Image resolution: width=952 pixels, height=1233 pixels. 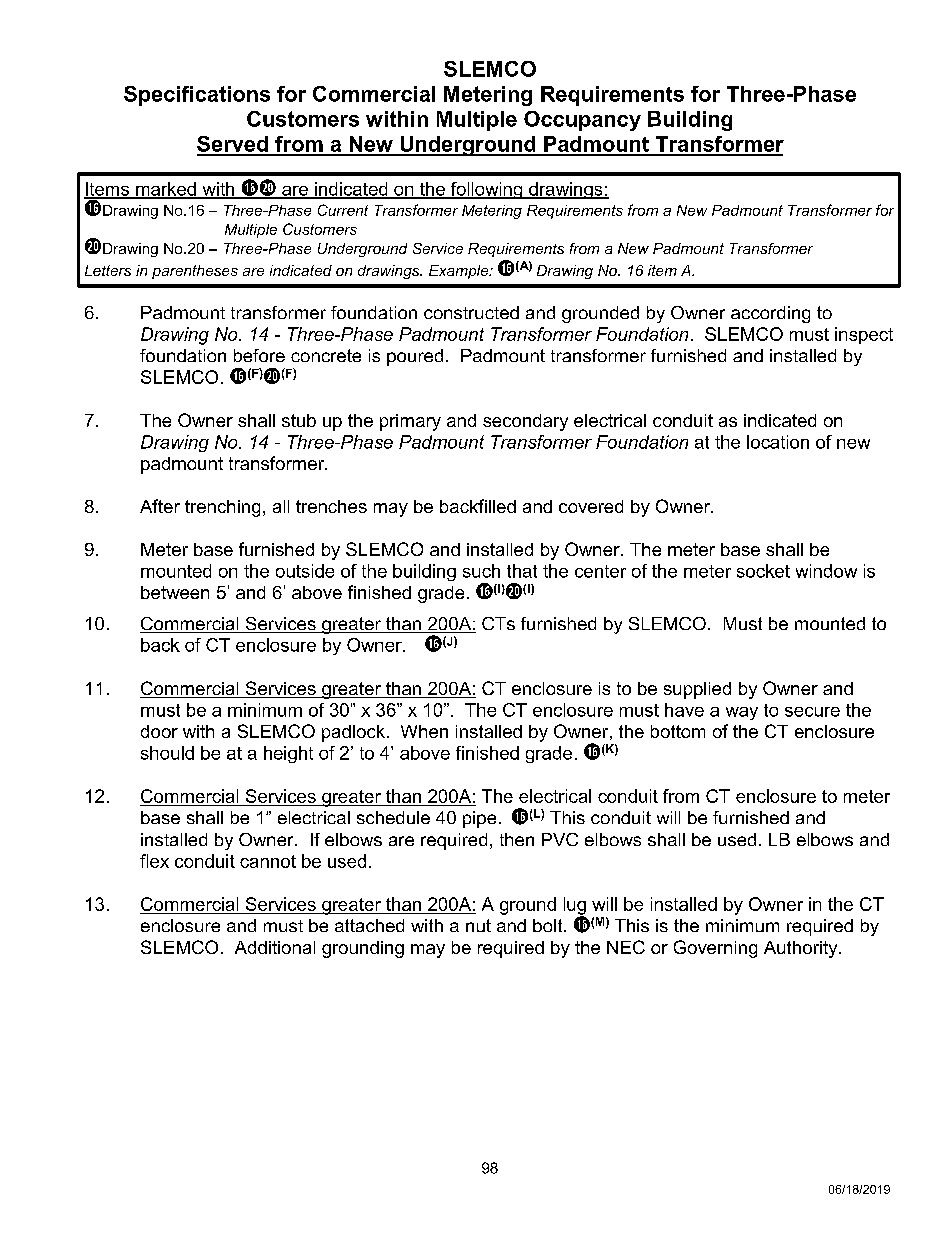 I want to click on such, so click(x=481, y=571).
